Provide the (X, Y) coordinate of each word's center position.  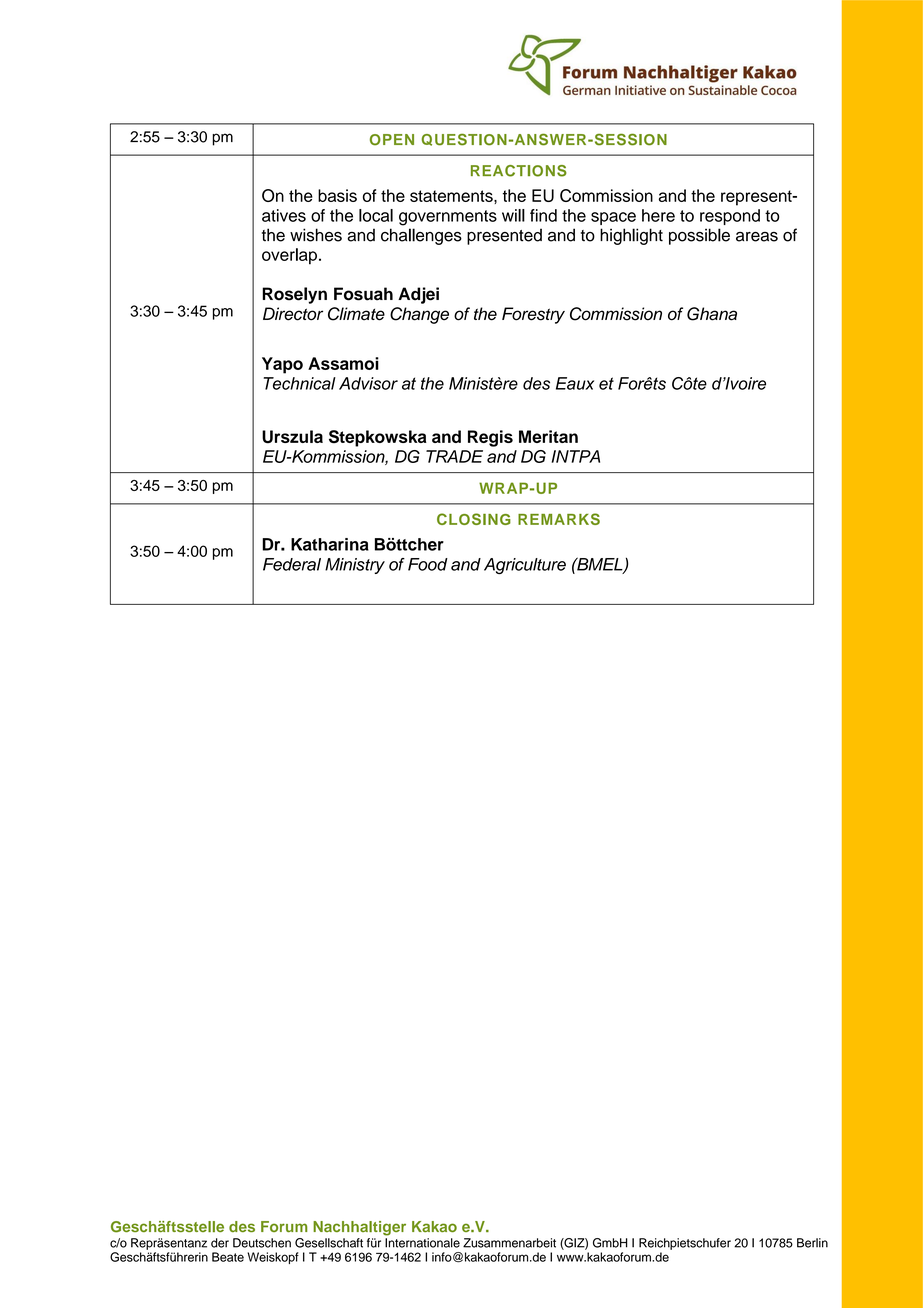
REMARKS (559, 519)
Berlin (812, 1243)
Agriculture (525, 566)
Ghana (712, 314)
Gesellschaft (329, 1243)
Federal (292, 564)
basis (337, 195)
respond (730, 217)
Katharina (330, 544)
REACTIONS (519, 171)
